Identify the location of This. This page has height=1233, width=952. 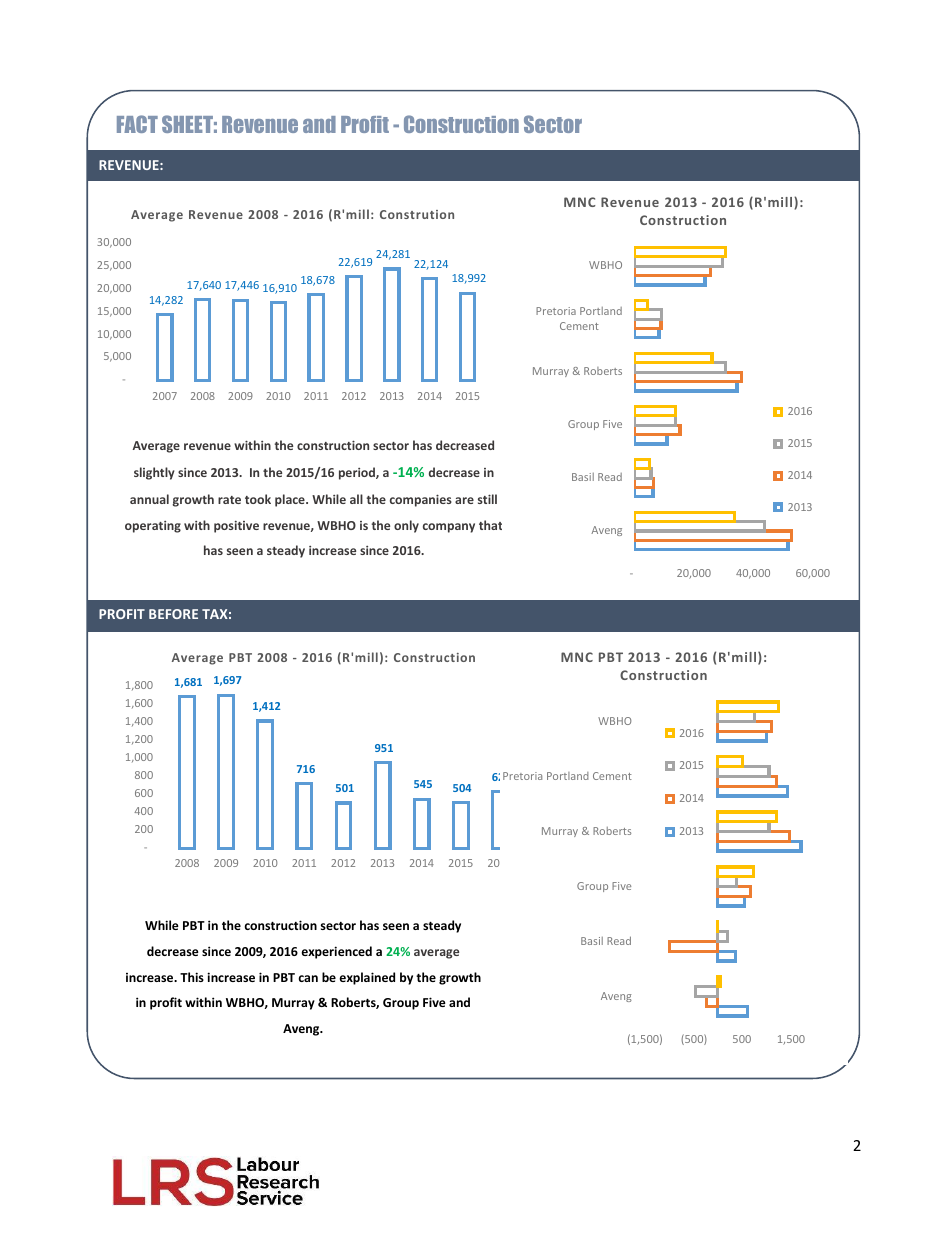
(192, 977).
